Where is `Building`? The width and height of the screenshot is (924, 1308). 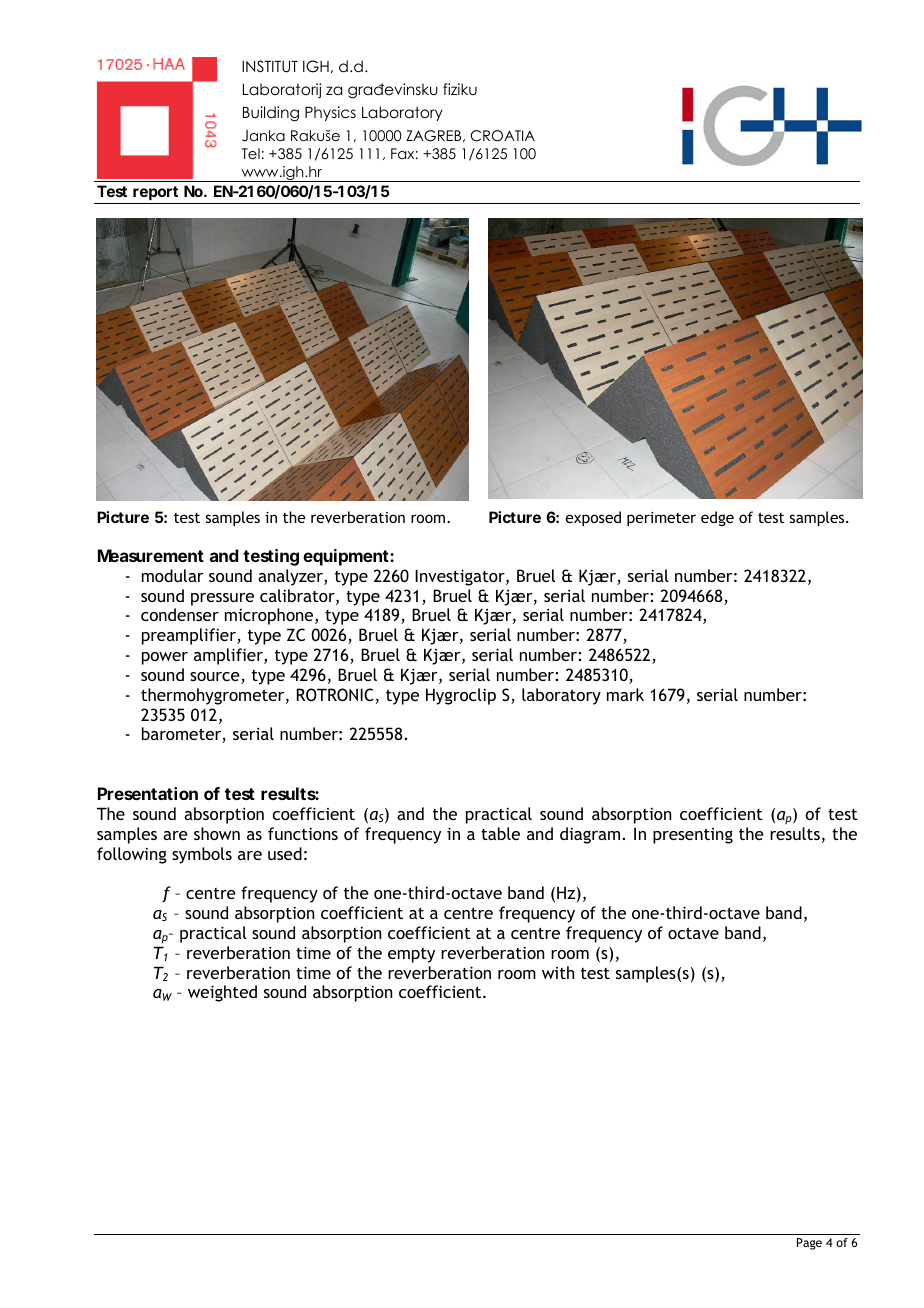
Building is located at coordinates (271, 114).
